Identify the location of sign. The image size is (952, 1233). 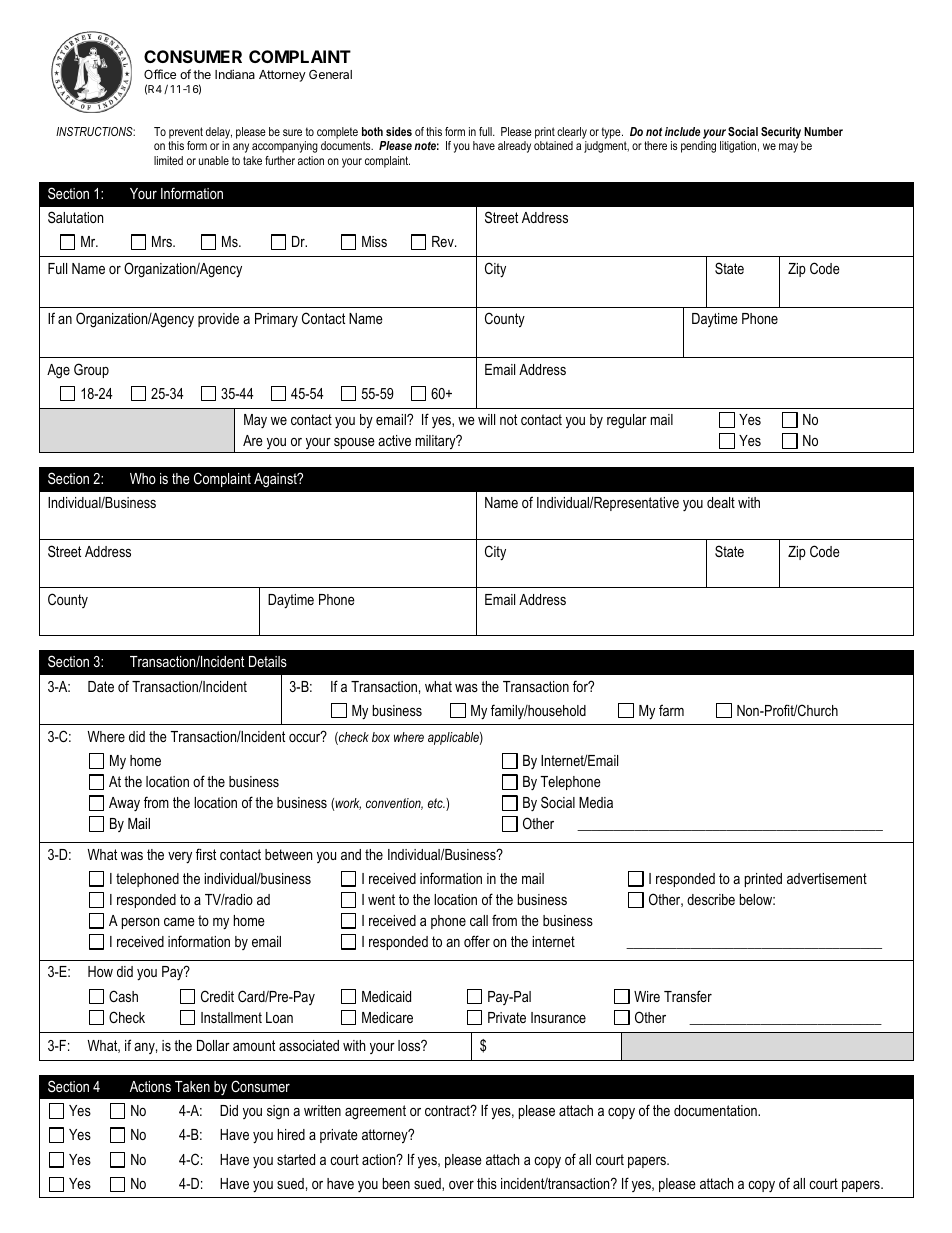
(278, 1112).
